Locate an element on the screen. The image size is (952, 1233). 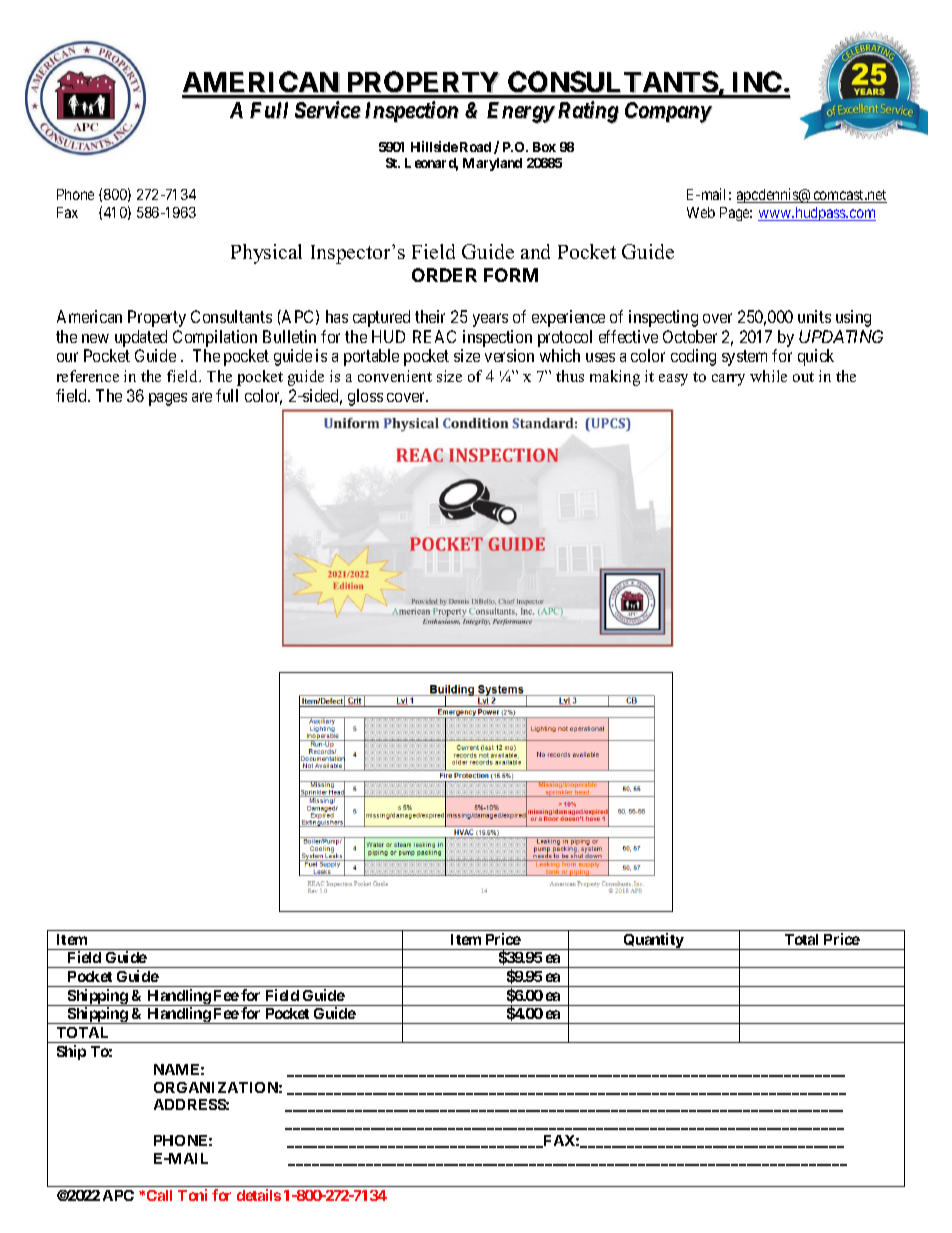
Quantity is located at coordinates (653, 941).
